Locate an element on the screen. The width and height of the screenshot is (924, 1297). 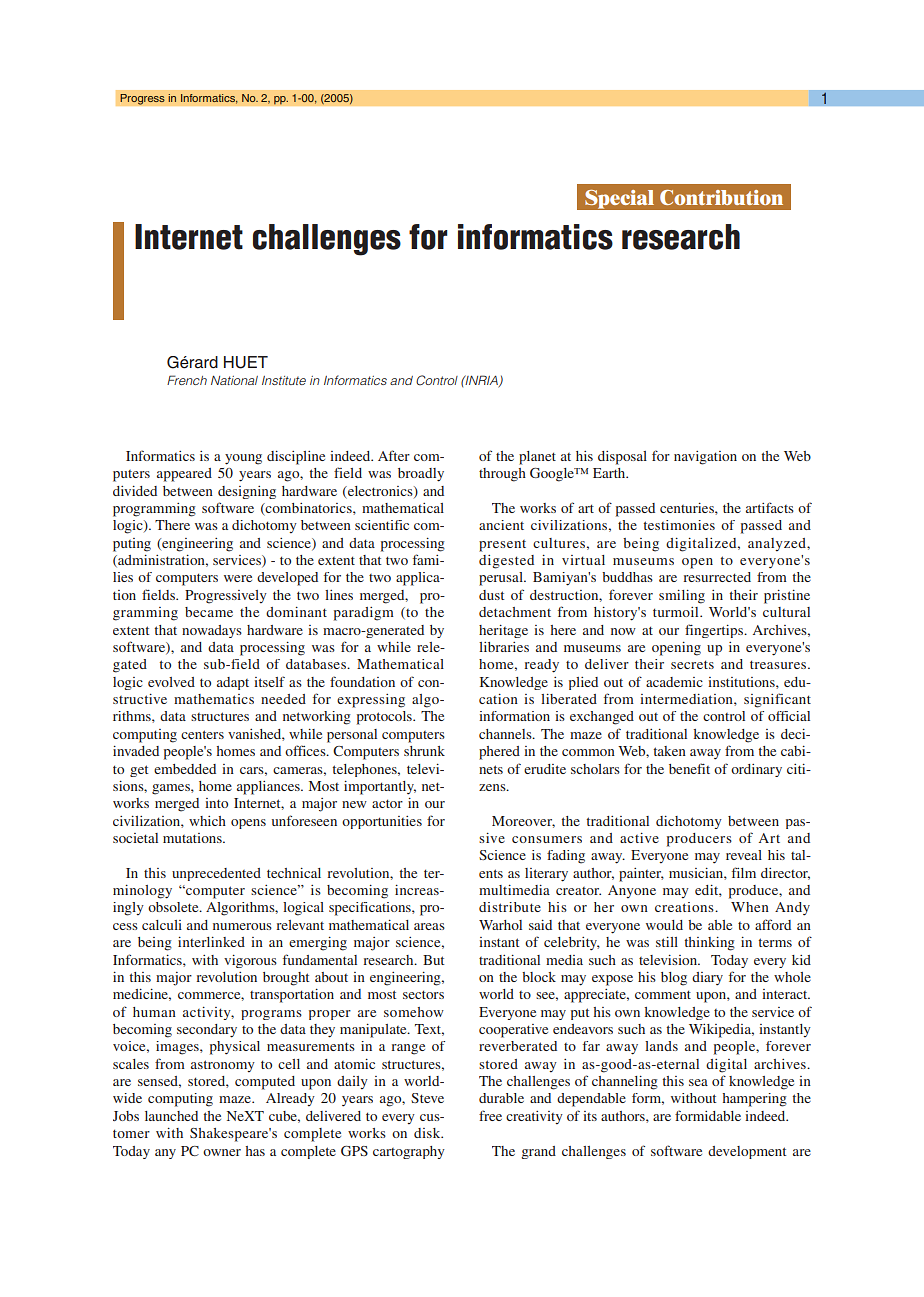
launched is located at coordinates (171, 1116).
